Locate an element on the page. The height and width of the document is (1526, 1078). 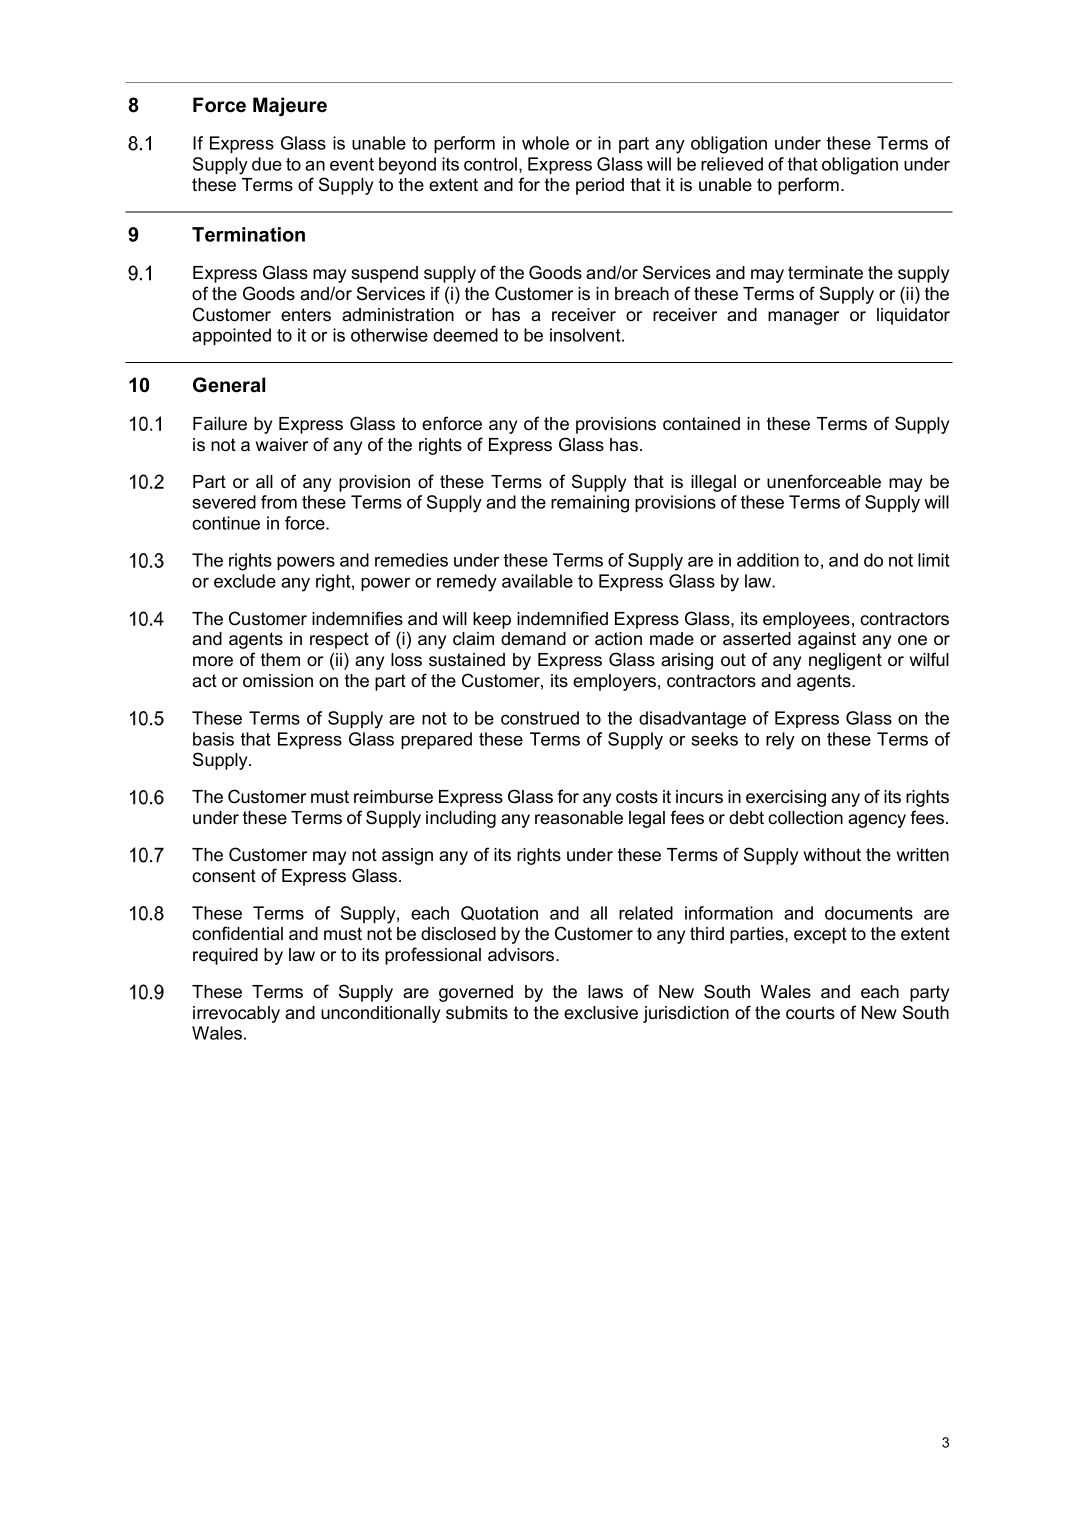
construed is located at coordinates (540, 718).
